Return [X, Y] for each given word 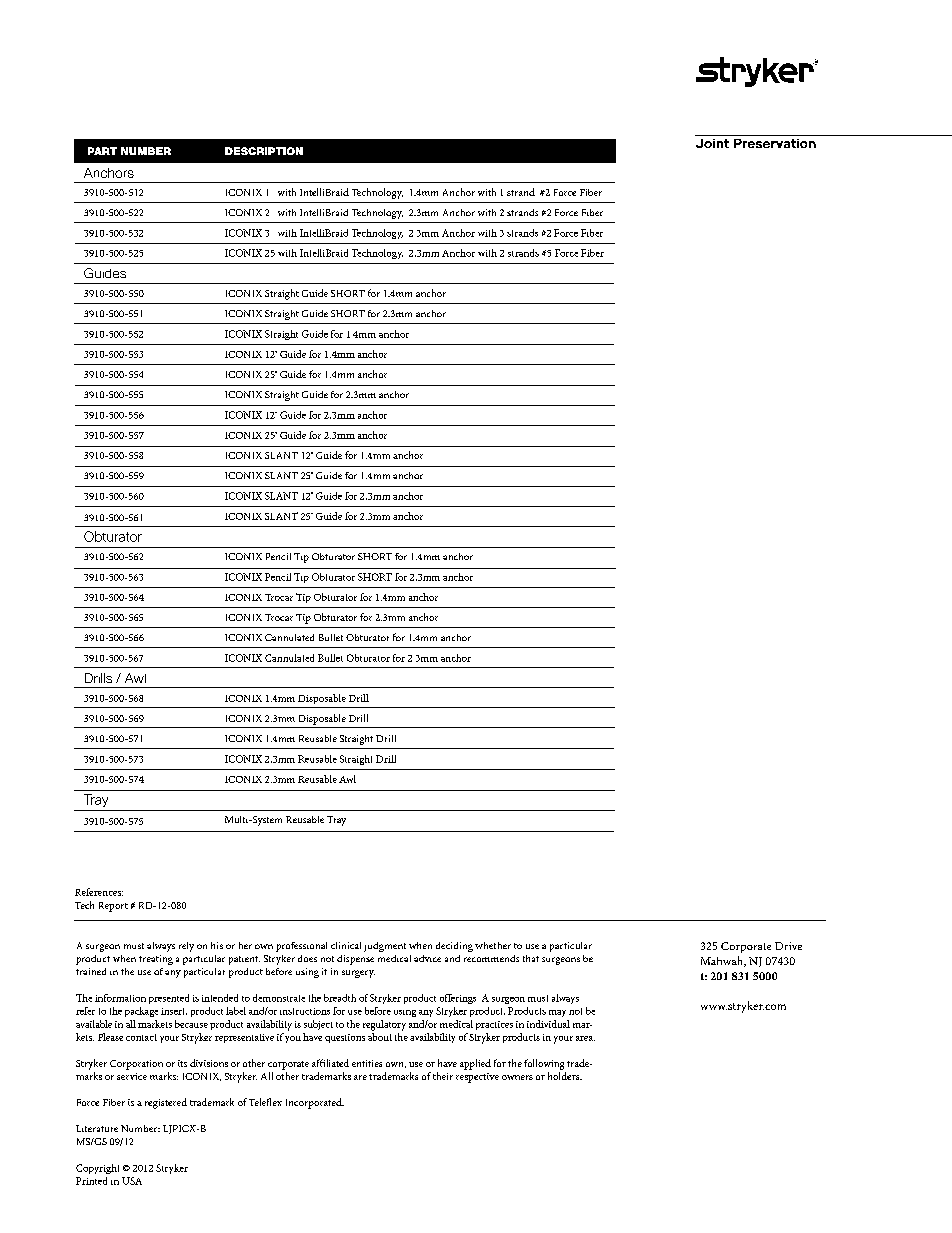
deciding [454, 947]
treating [156, 960]
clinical [346, 945]
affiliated [330, 1063]
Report [113, 907]
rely [186, 947]
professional [301, 947]
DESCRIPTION [264, 151]
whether [493, 945]
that [531, 958]
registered [166, 1103]
